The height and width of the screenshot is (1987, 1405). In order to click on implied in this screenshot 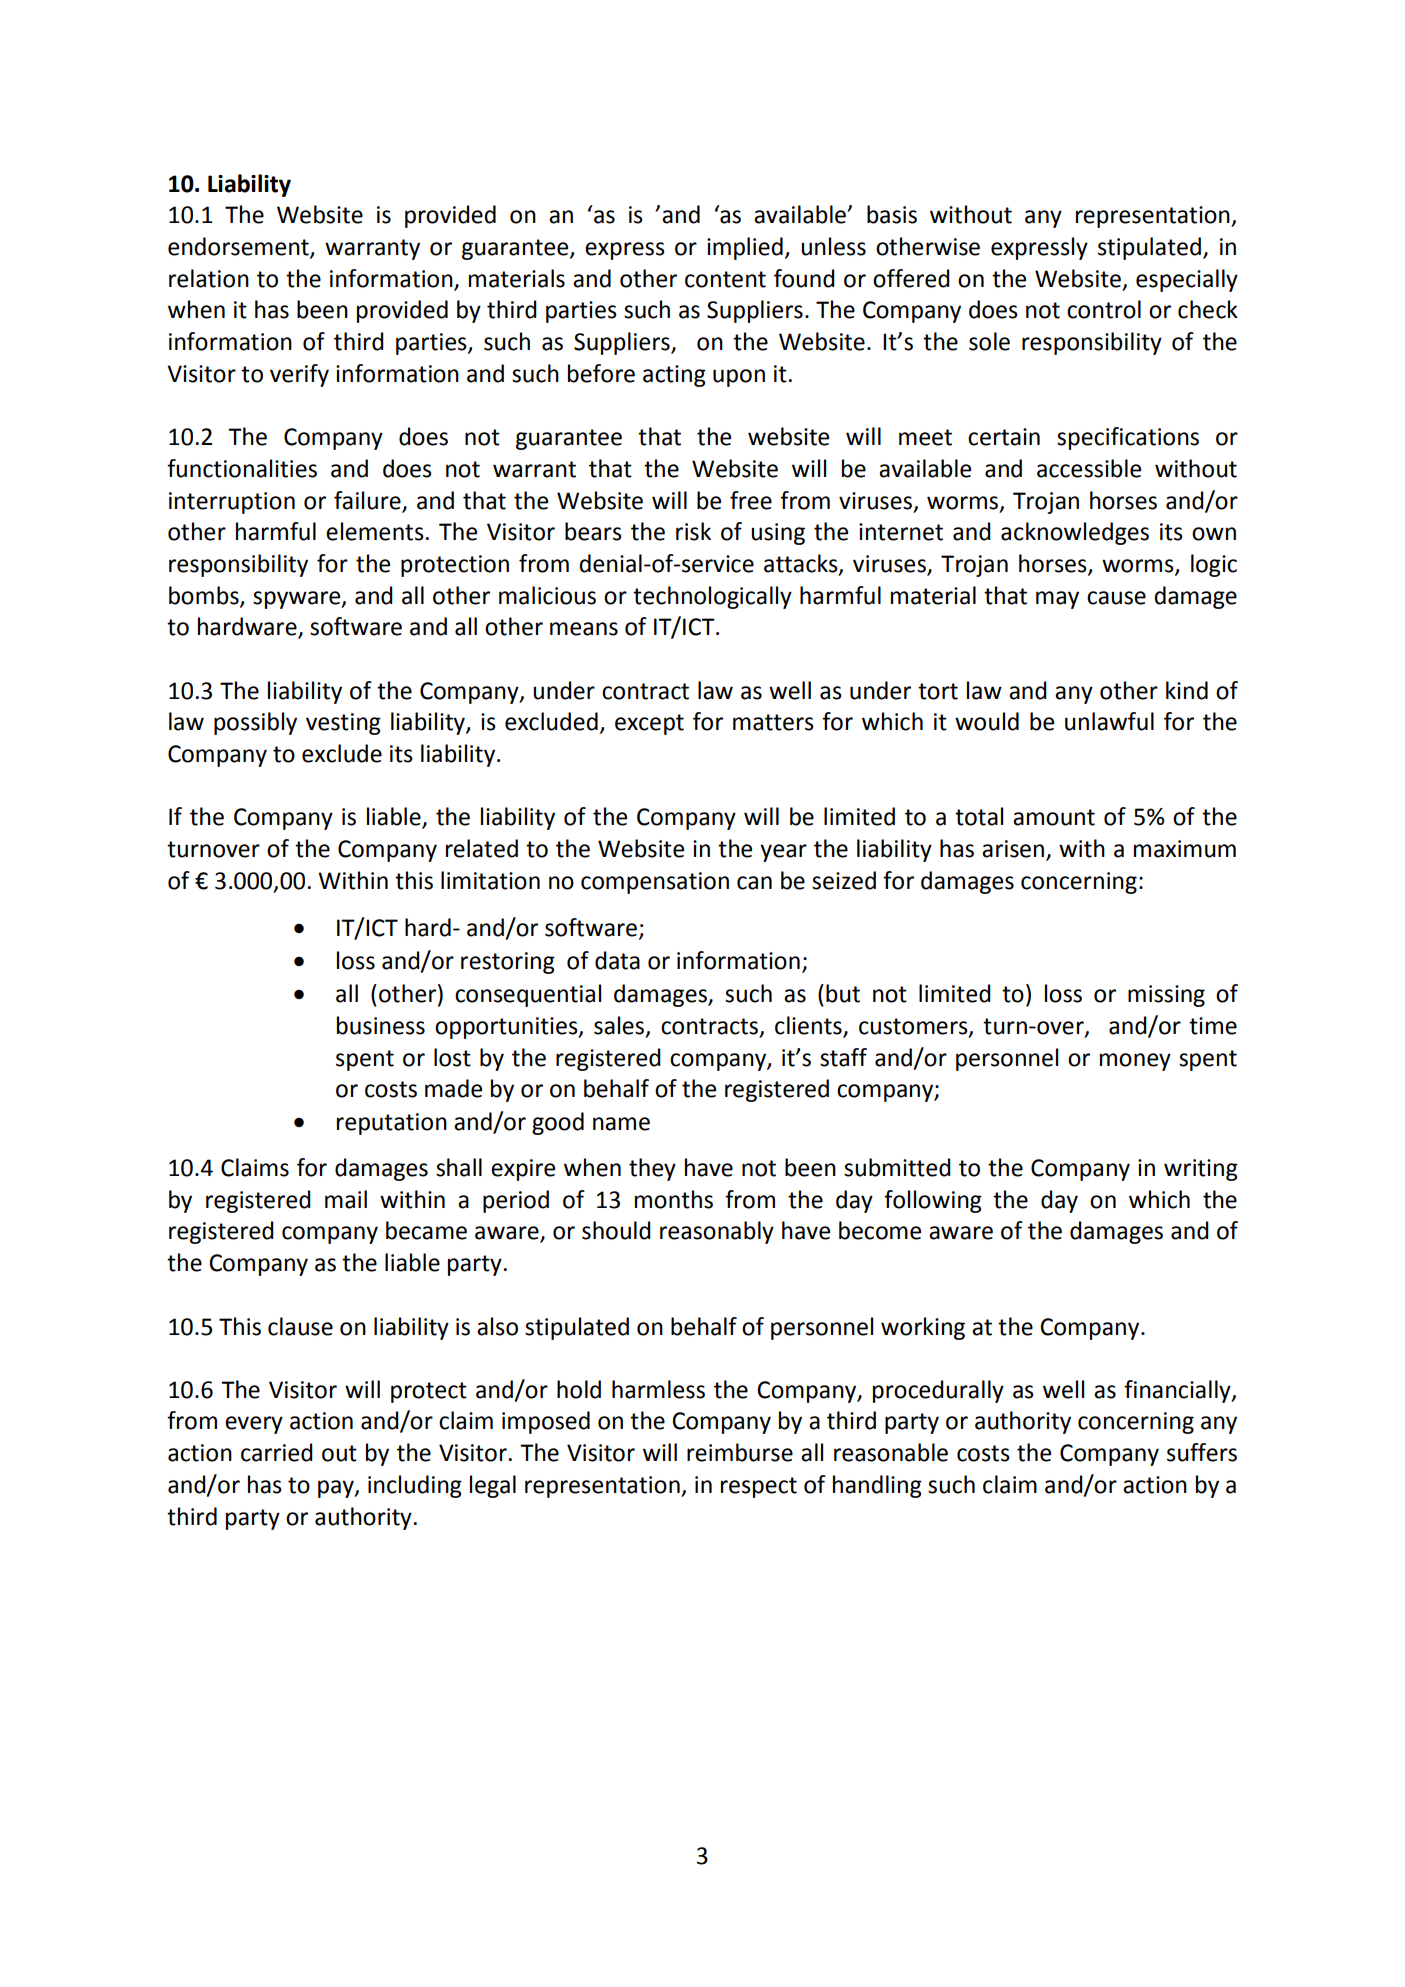, I will do `click(745, 248)`.
